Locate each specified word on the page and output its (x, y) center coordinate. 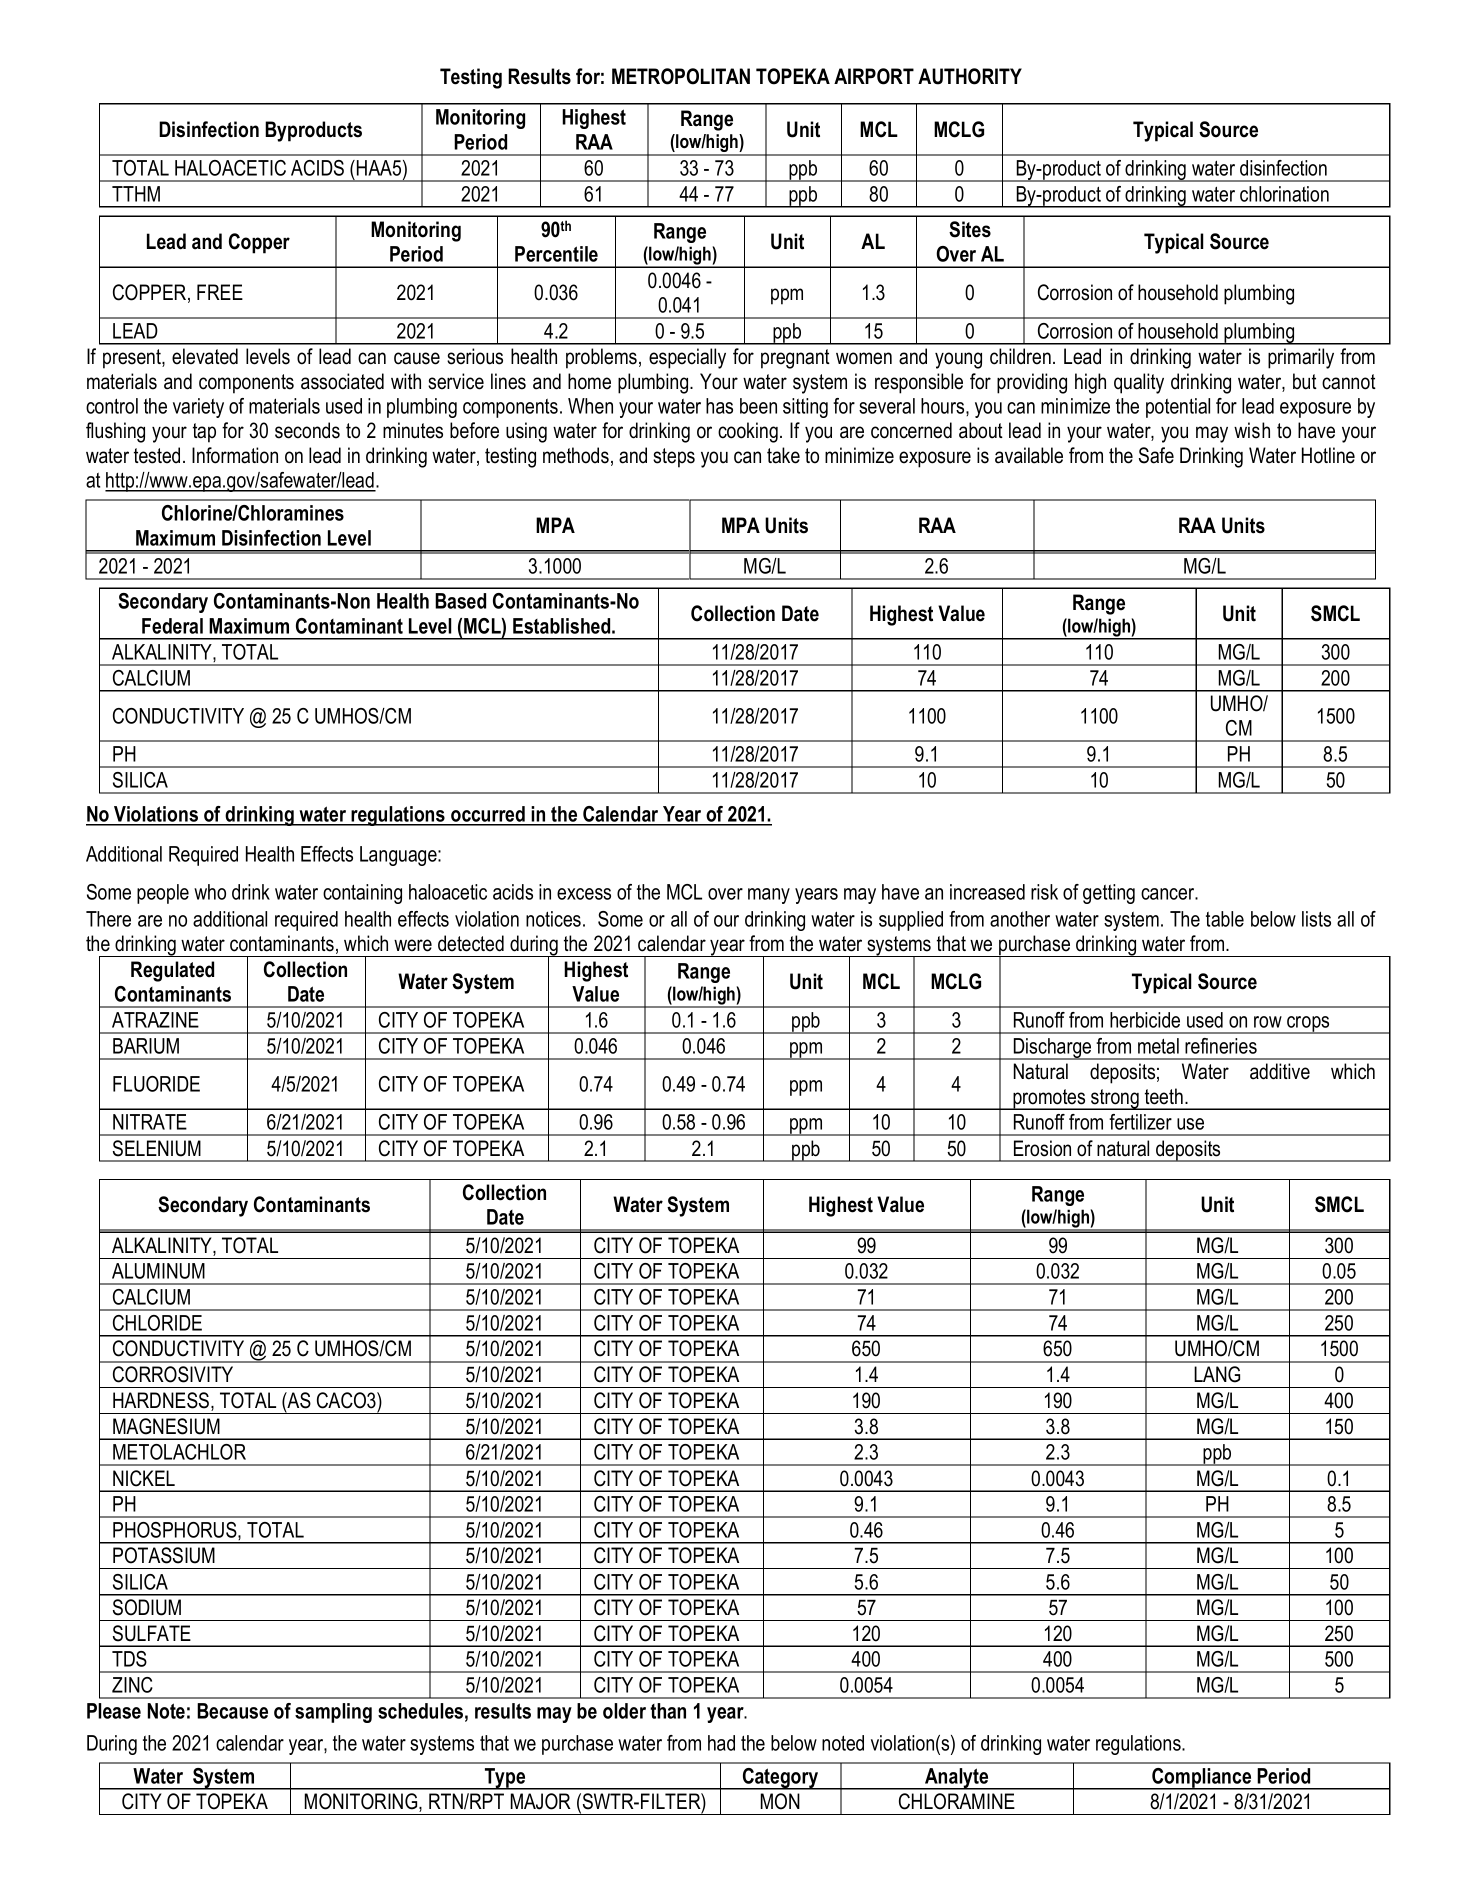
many (769, 896)
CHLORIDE (157, 1323)
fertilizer (1140, 1122)
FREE (220, 292)
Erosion (1042, 1148)
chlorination (1284, 194)
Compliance (1202, 1779)
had (721, 1743)
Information (235, 455)
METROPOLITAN (681, 76)
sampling (333, 1713)
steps (674, 458)
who (210, 892)
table (1225, 919)
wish (1252, 430)
